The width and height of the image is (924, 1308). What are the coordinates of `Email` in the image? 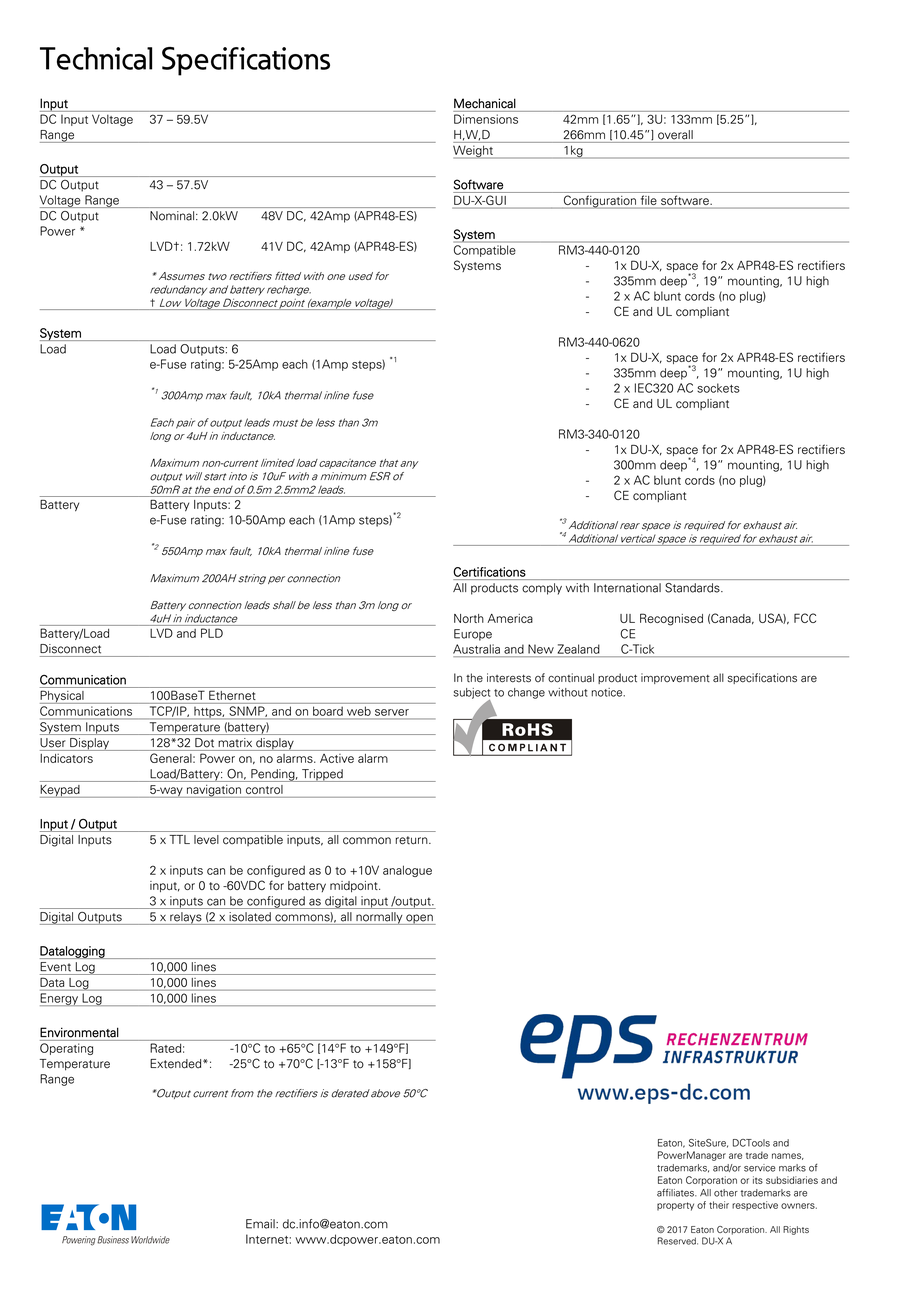 It's located at (261, 1224).
